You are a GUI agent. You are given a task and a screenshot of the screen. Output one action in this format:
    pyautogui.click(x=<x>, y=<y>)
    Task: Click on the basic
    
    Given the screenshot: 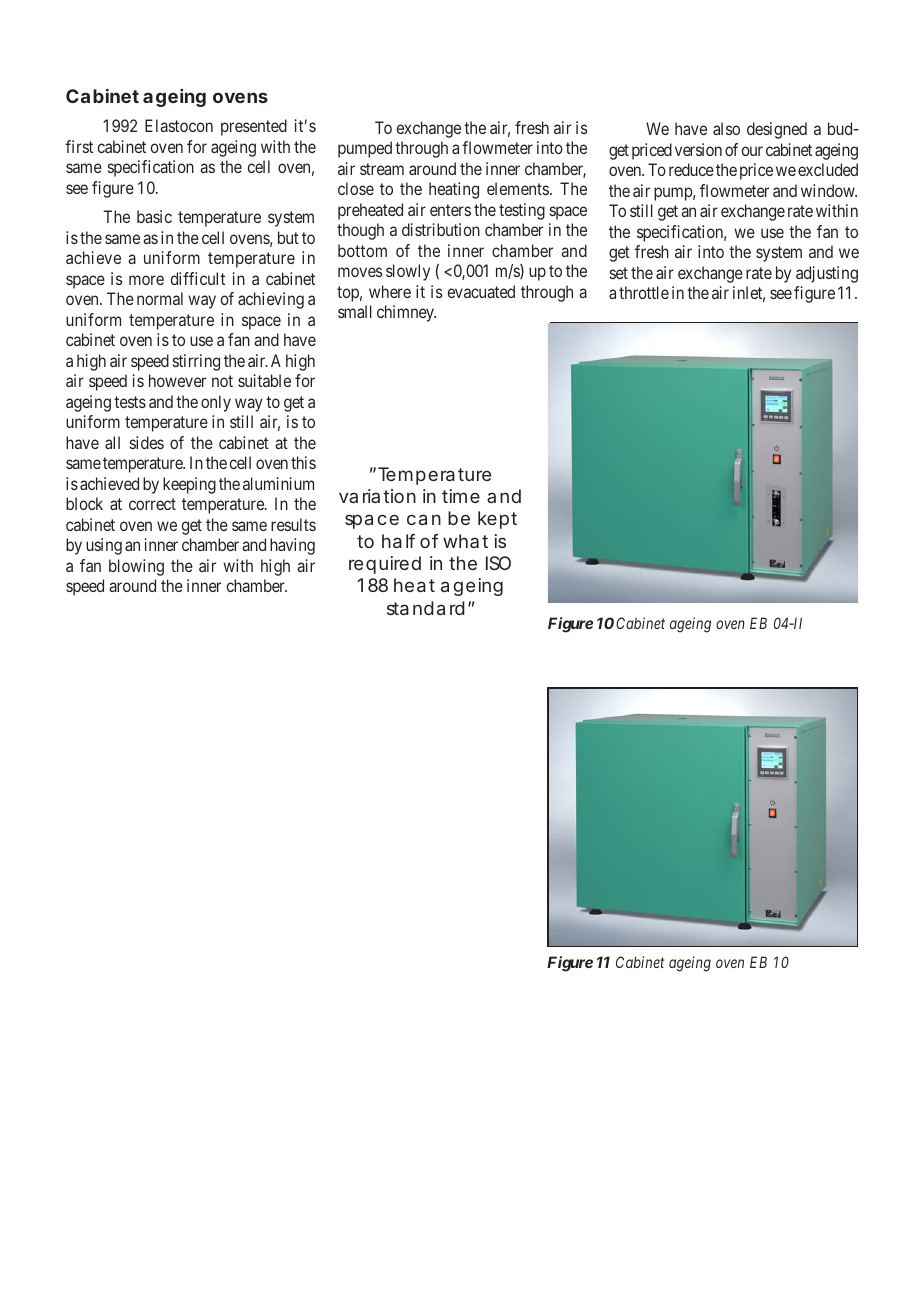 What is the action you would take?
    pyautogui.click(x=154, y=216)
